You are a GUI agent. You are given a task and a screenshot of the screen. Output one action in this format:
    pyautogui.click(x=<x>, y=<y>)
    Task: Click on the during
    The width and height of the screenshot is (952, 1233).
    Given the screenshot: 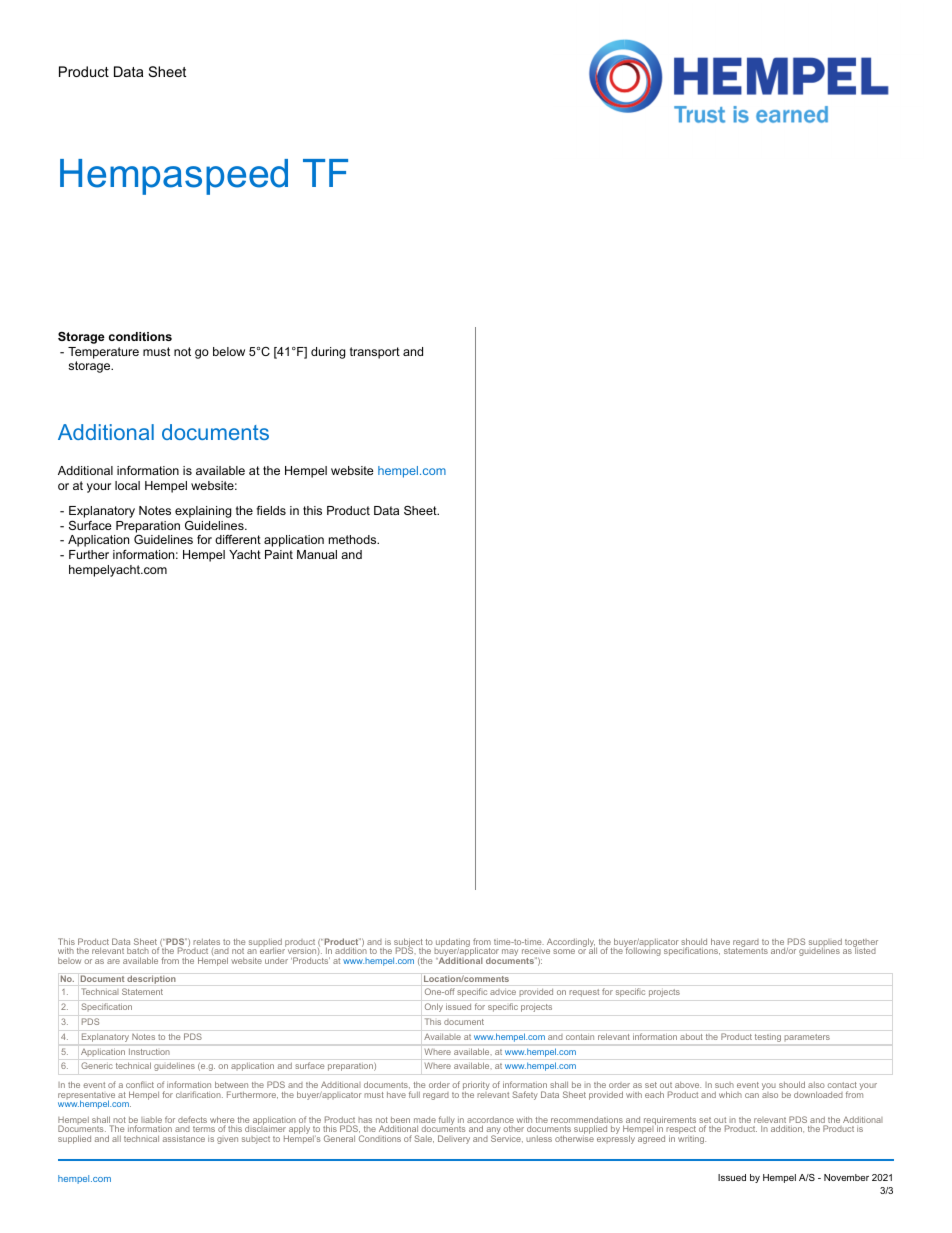 What is the action you would take?
    pyautogui.click(x=328, y=353)
